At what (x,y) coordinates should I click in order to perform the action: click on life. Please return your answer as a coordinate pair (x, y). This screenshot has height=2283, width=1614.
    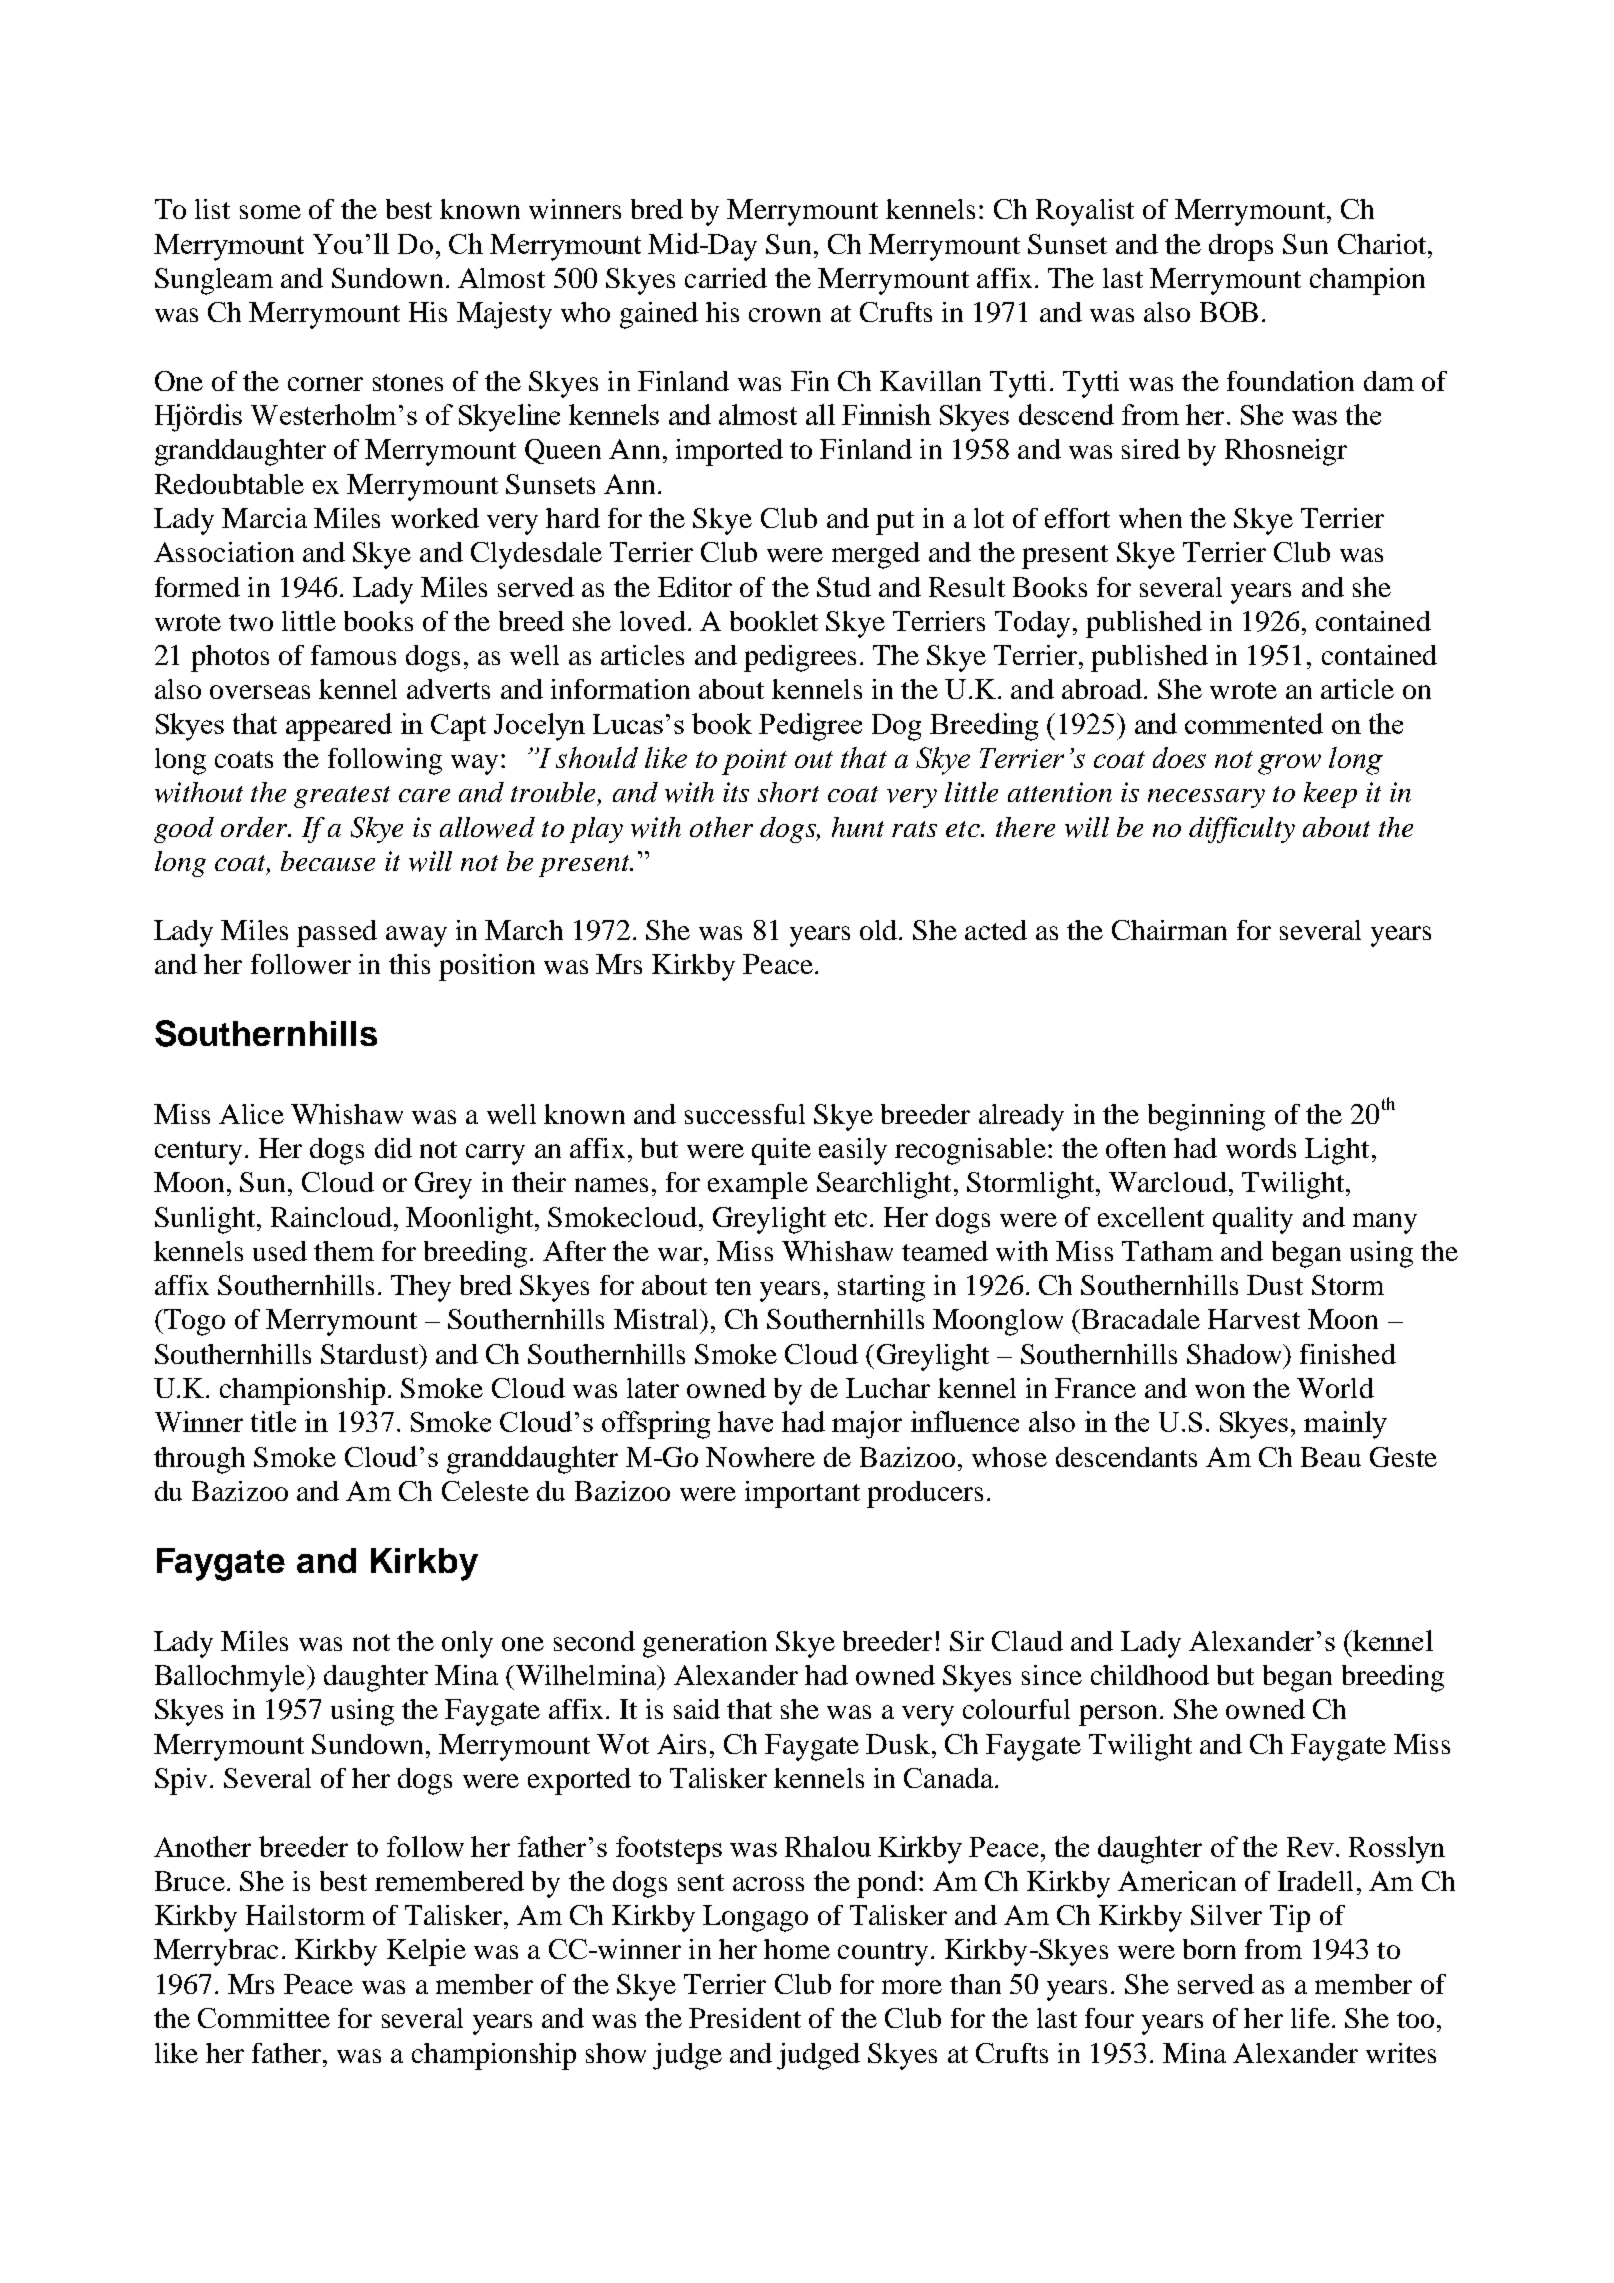
    Looking at the image, I should click on (1310, 2018).
